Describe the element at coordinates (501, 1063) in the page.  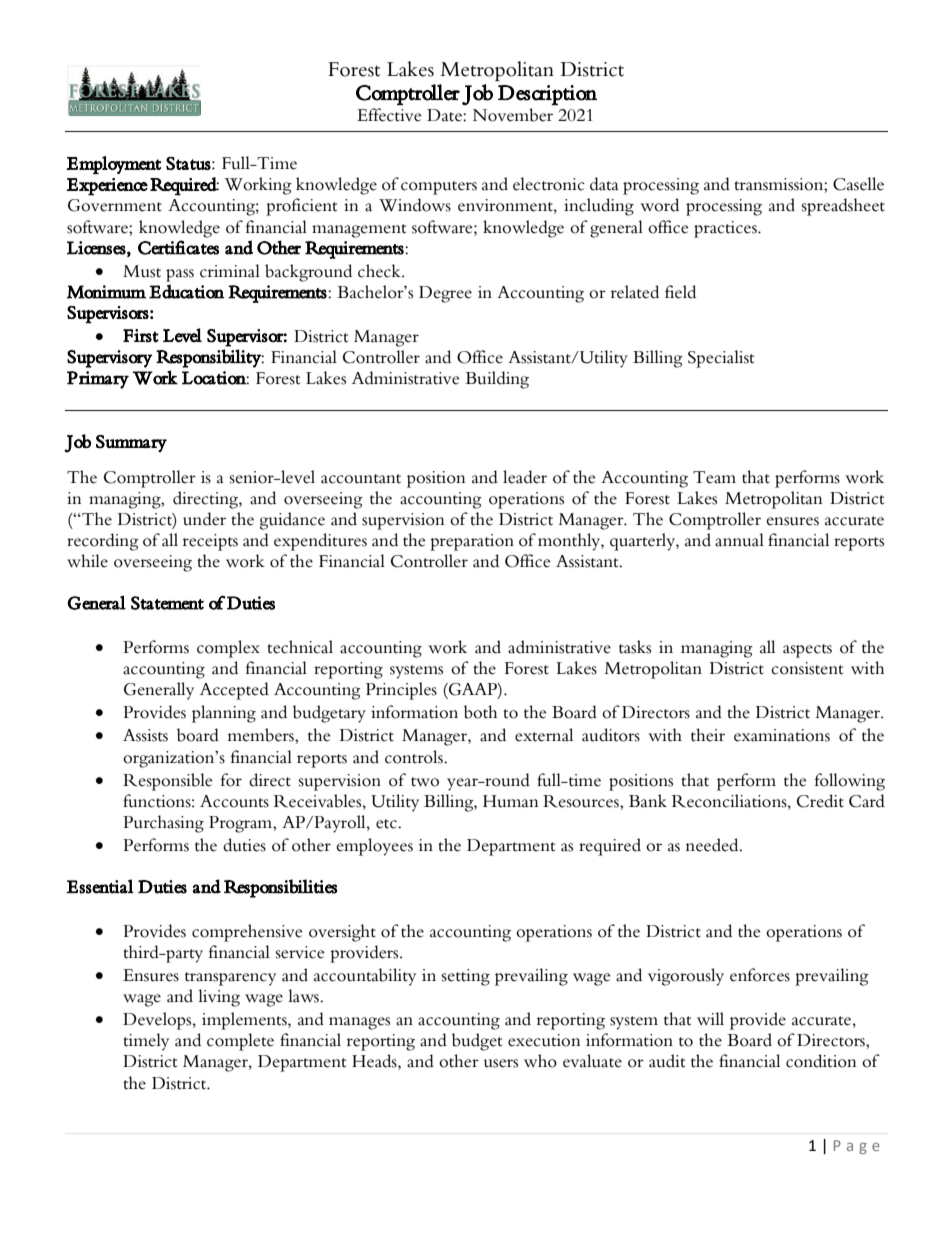
I see `users` at that location.
